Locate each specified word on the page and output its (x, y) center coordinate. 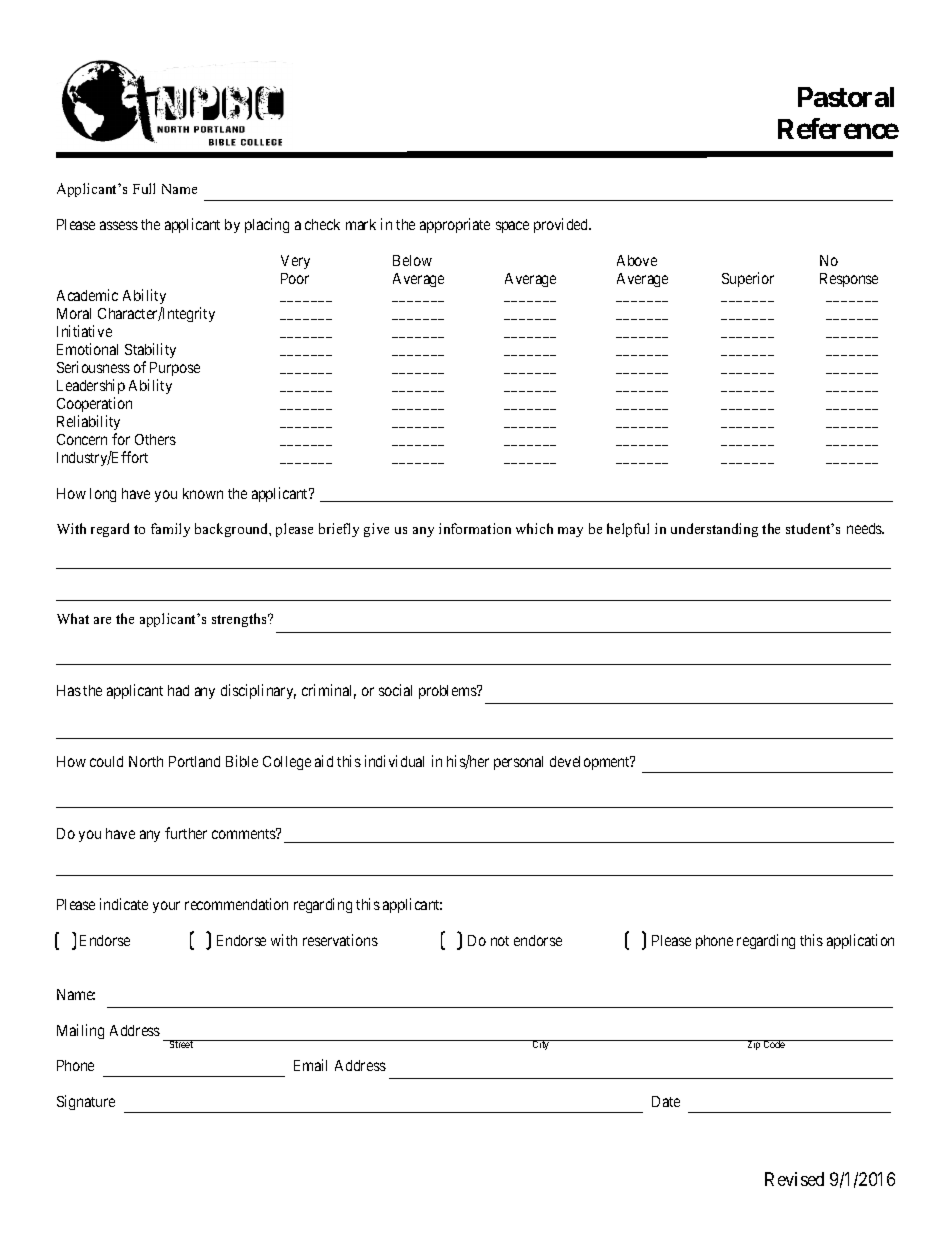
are (102, 620)
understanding (714, 530)
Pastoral (846, 97)
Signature (86, 1102)
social (395, 690)
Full (144, 188)
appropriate (455, 225)
